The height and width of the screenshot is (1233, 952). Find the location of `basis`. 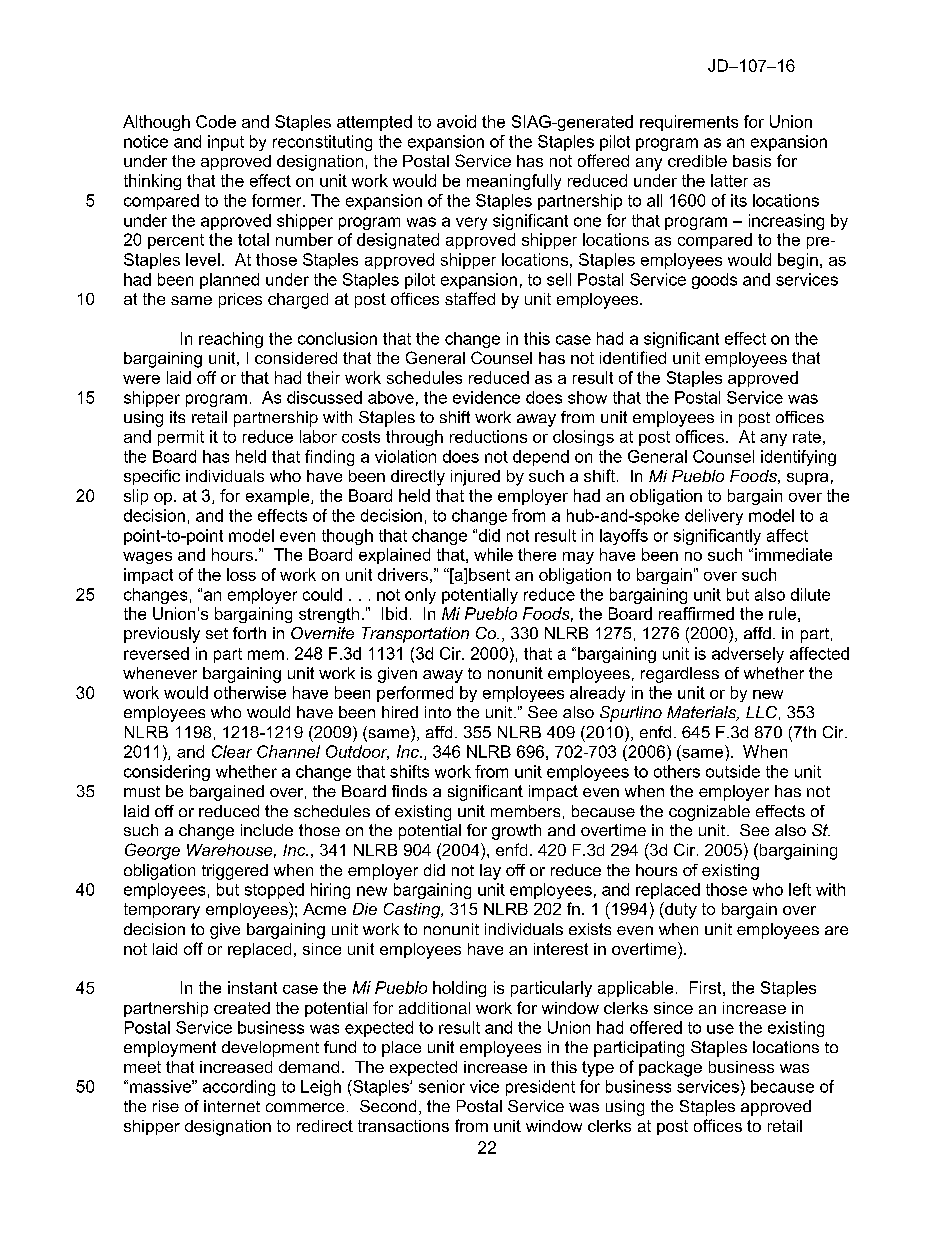

basis is located at coordinates (752, 161).
